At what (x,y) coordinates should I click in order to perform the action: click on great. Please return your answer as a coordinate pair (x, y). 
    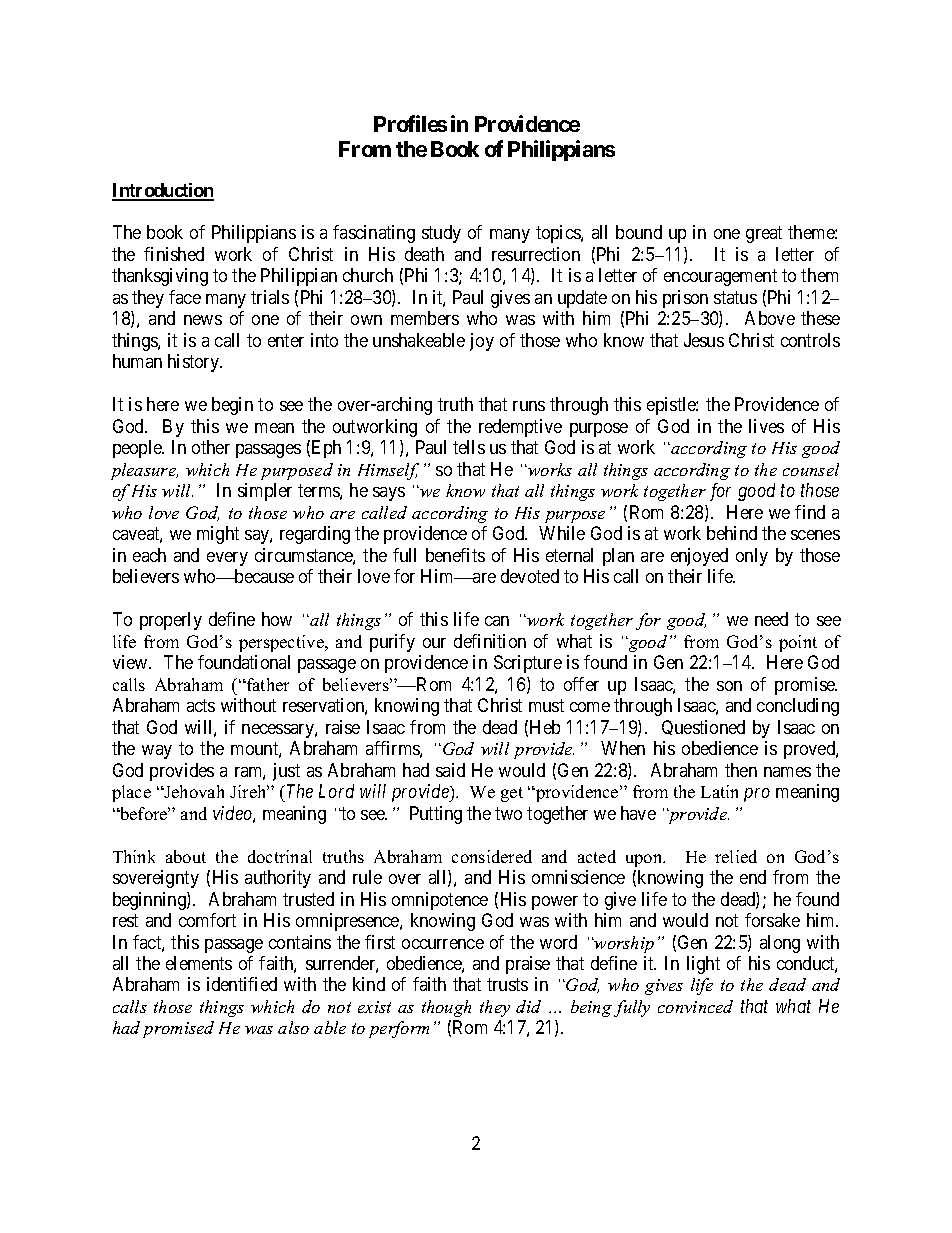
    Looking at the image, I should click on (764, 235).
